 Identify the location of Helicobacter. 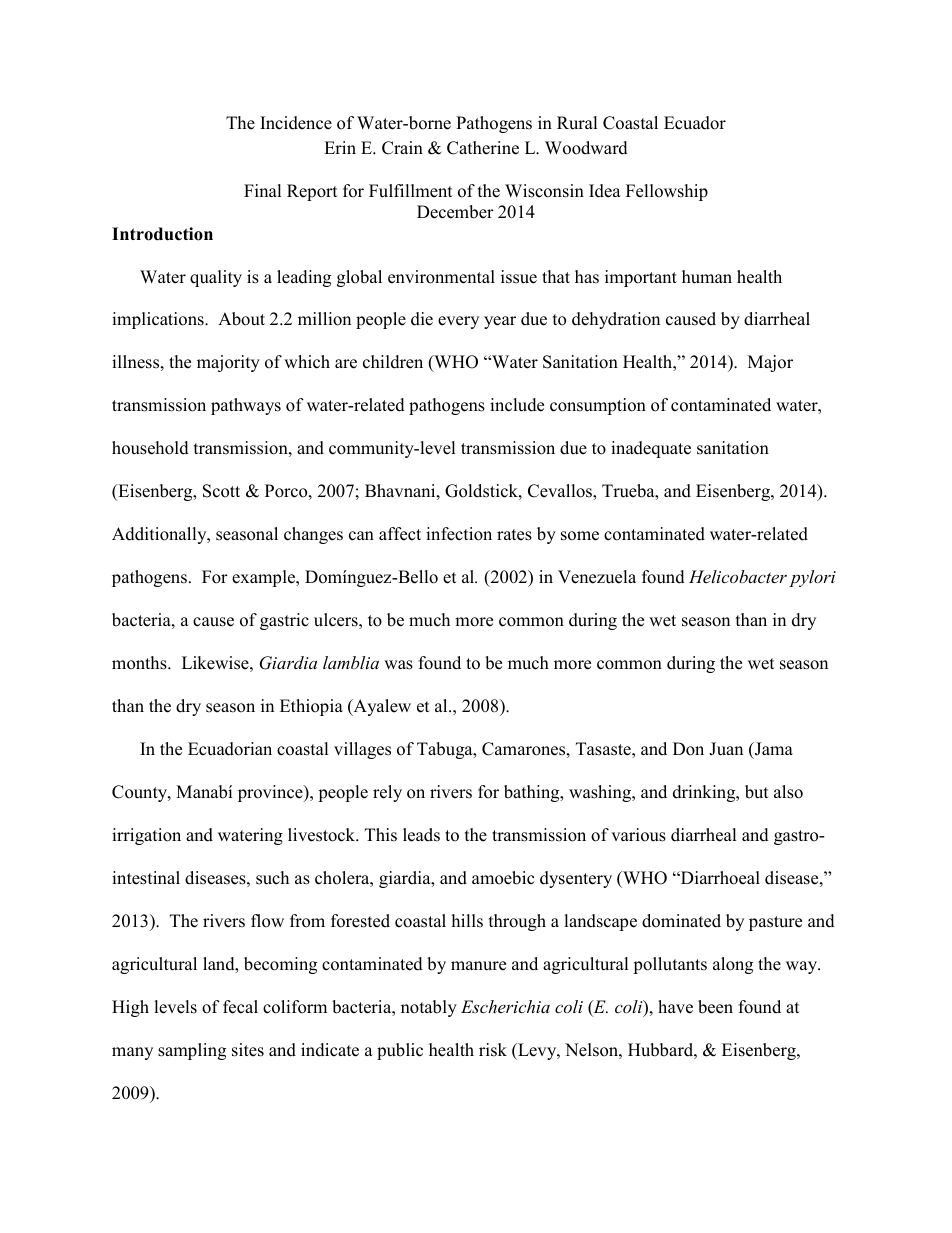
(738, 576).
